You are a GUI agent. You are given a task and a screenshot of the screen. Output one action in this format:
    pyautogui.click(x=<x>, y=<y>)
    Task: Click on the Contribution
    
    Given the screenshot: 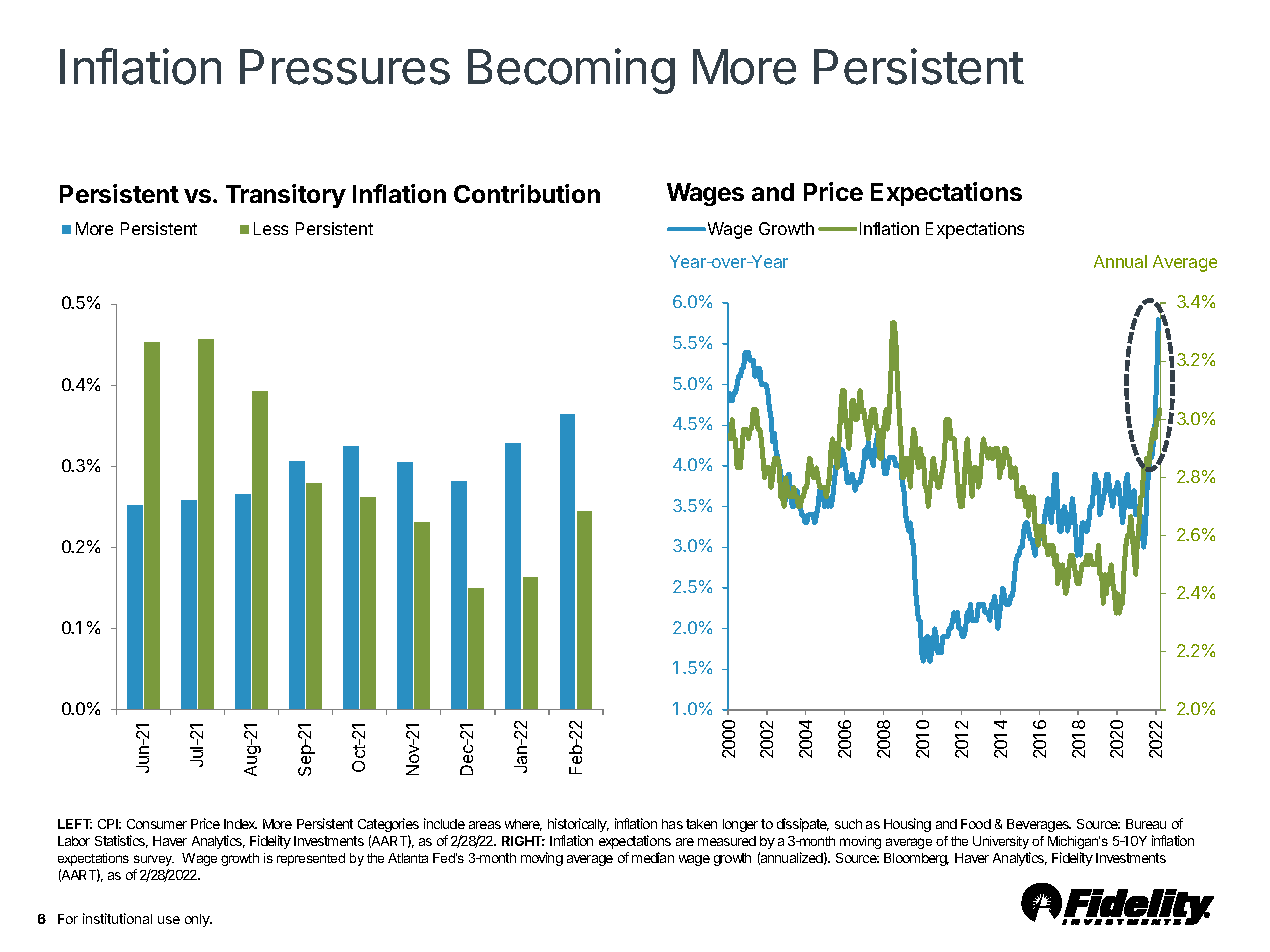 What is the action you would take?
    pyautogui.click(x=527, y=193)
